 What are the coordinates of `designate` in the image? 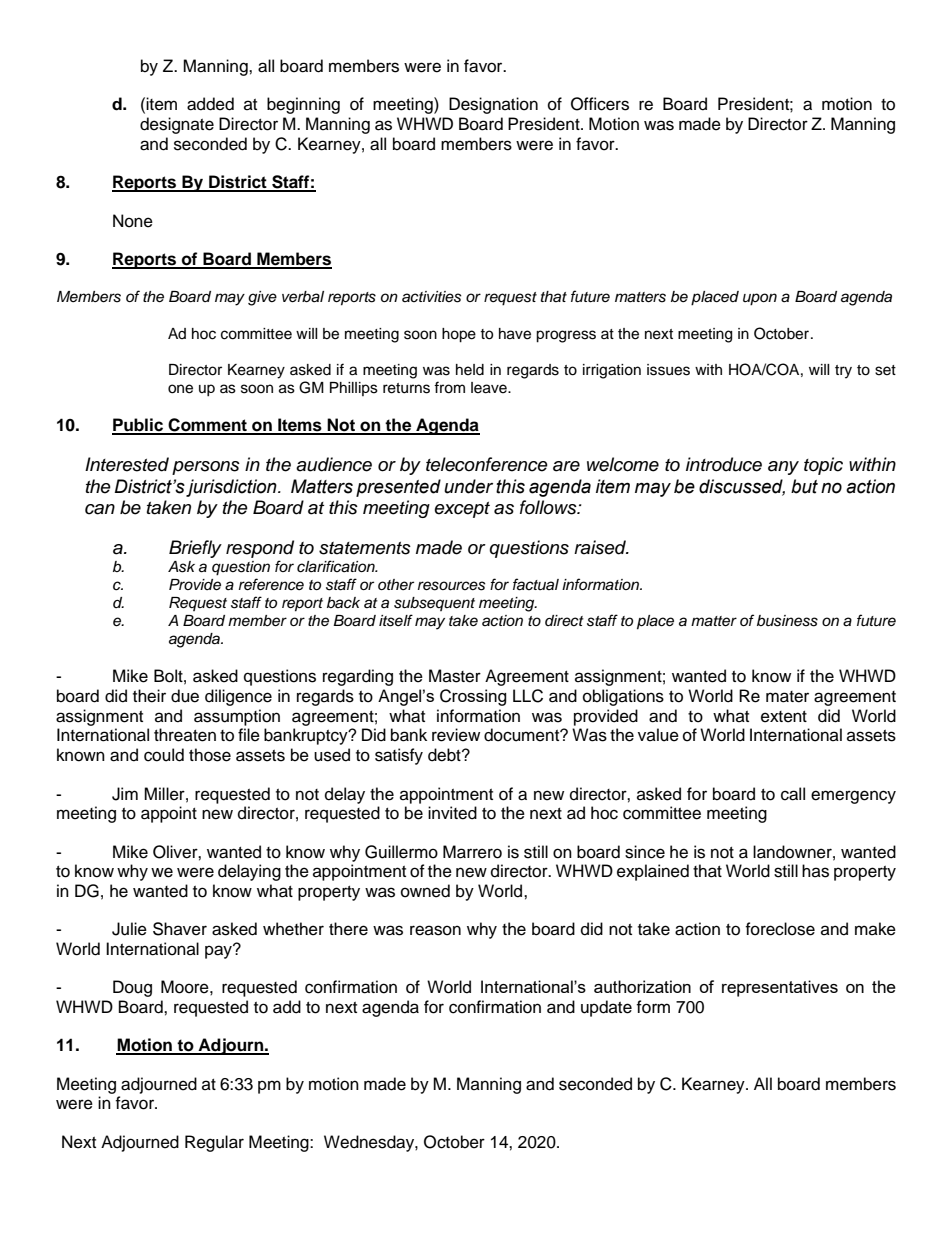 It's located at (177, 125).
